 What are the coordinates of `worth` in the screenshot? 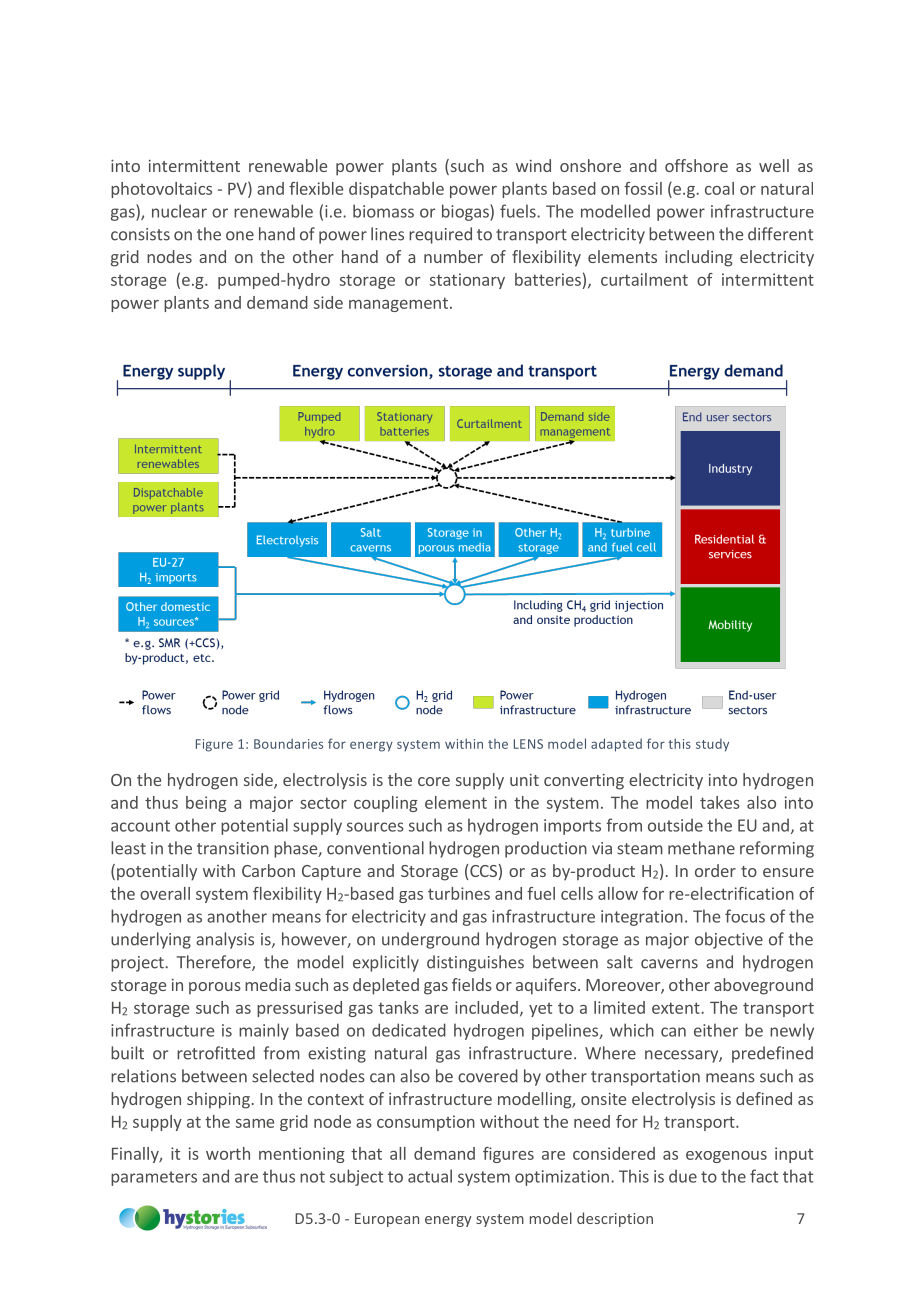 It's located at (228, 1153).
